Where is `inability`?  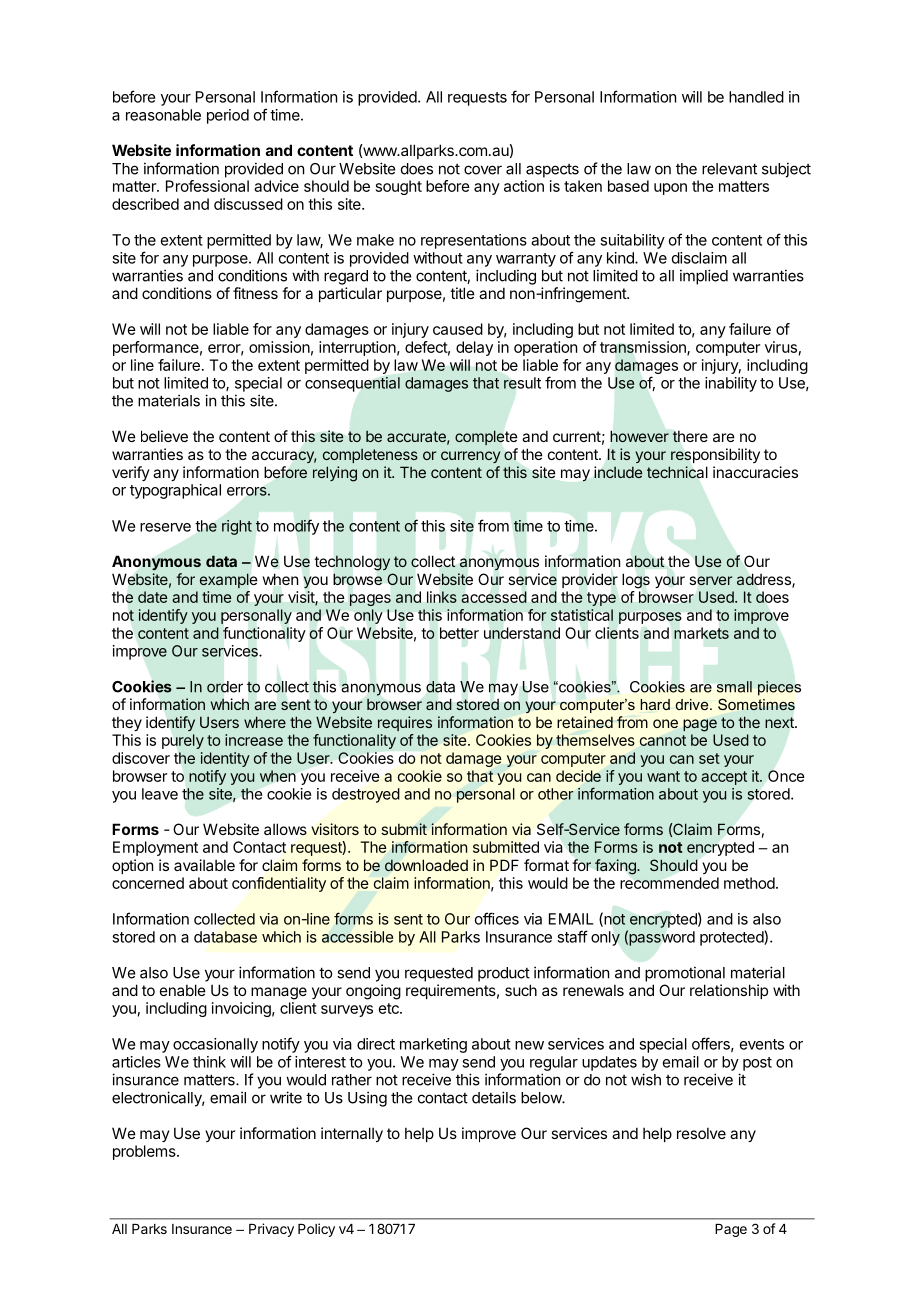
inability is located at coordinates (731, 384).
